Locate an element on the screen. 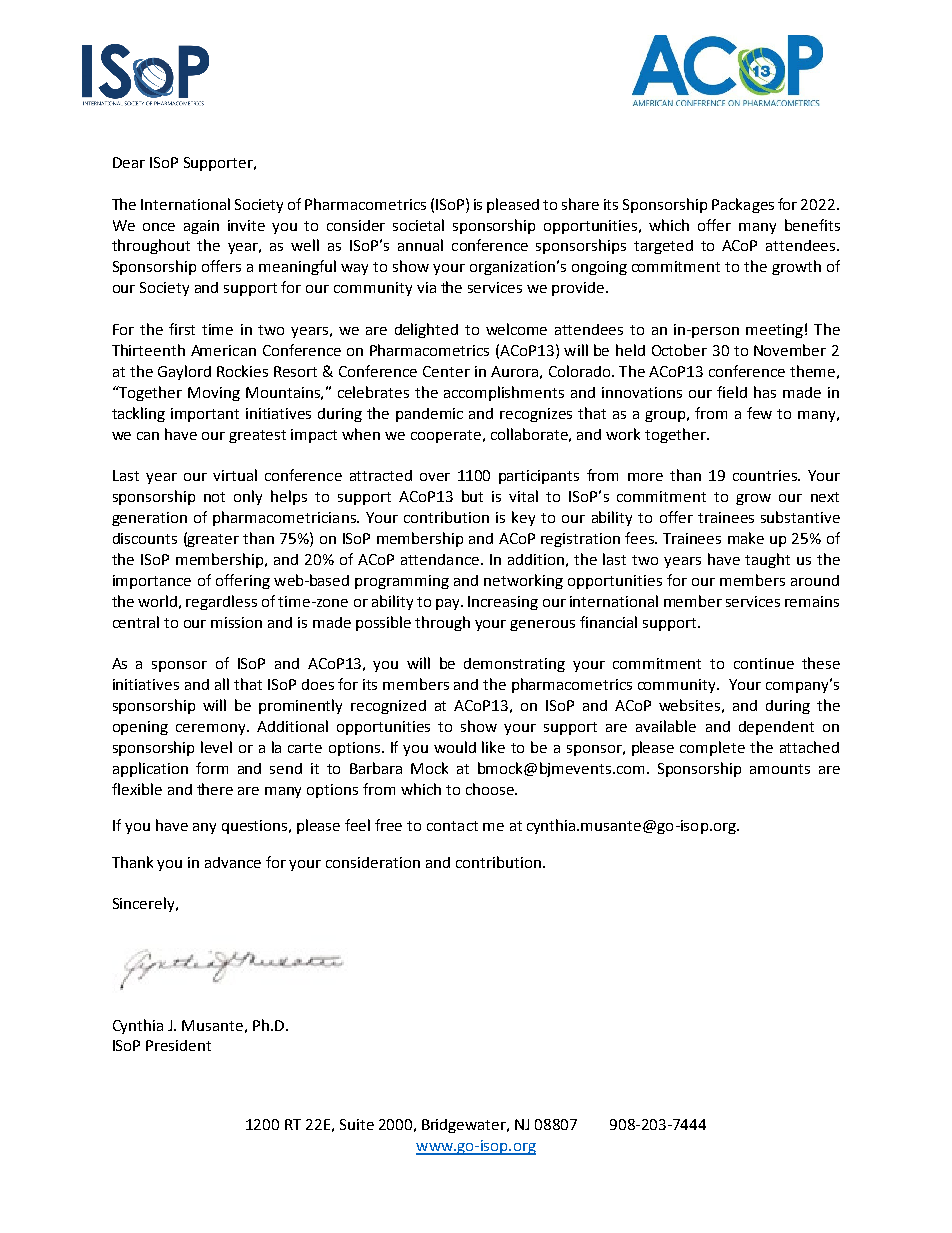 The height and width of the screenshot is (1233, 952). advance is located at coordinates (233, 862).
